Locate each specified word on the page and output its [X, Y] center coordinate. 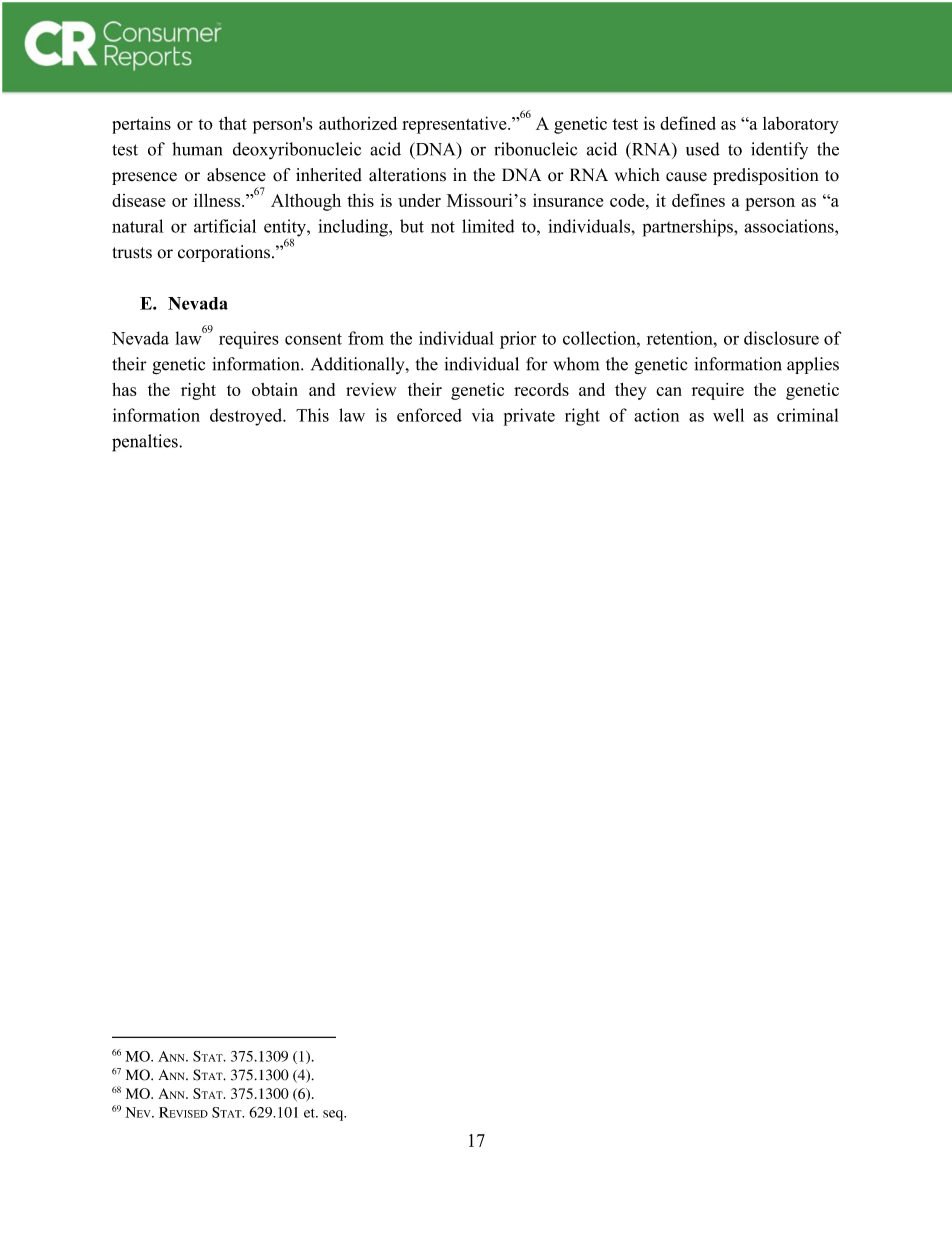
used [703, 149]
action [656, 415]
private [529, 417]
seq [334, 1115]
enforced [429, 415]
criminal [807, 415]
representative [455, 125]
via [483, 415]
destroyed [247, 417]
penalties [146, 443]
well [728, 415]
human [197, 149]
